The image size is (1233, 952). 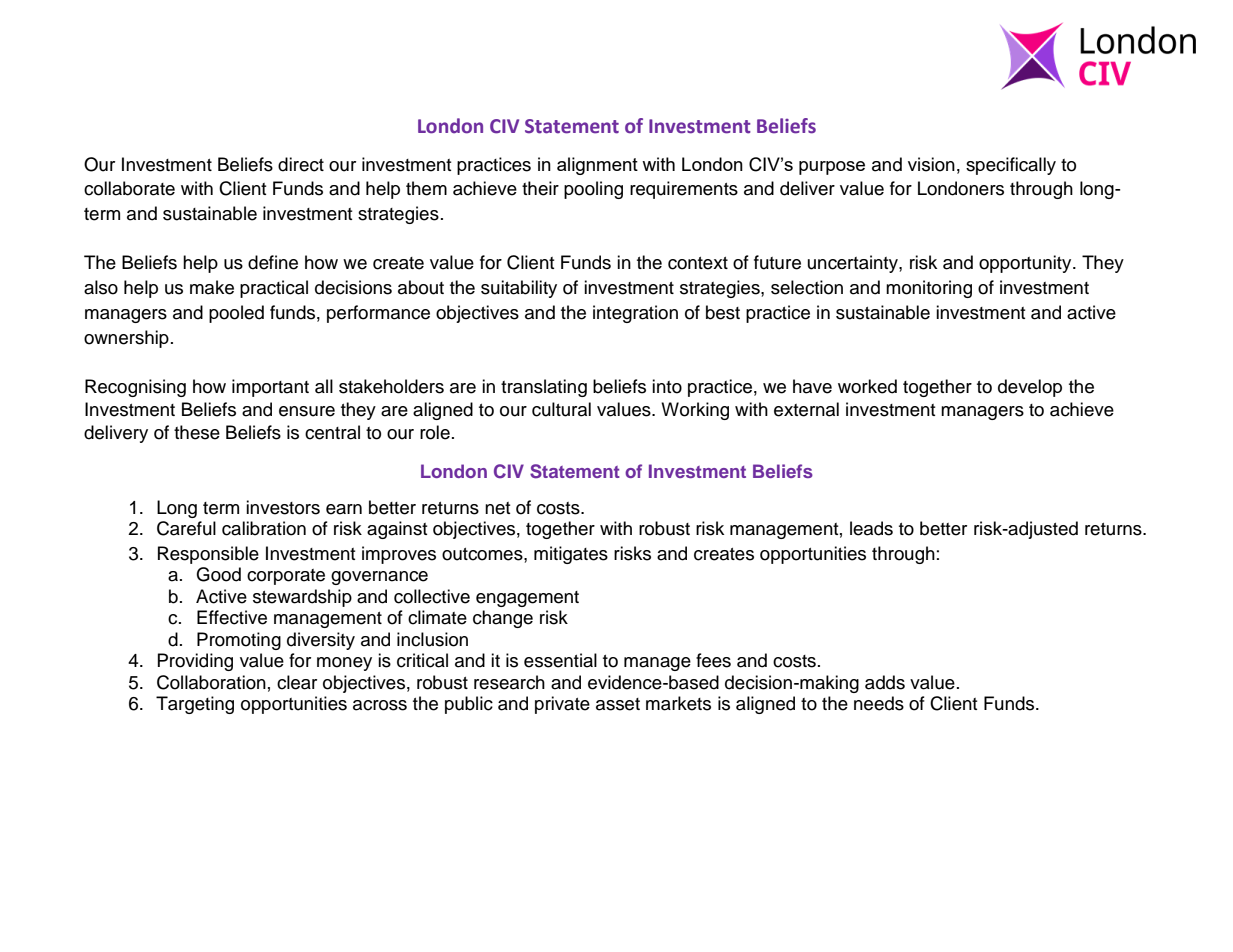 I want to click on Collaboration, so click(x=211, y=682).
